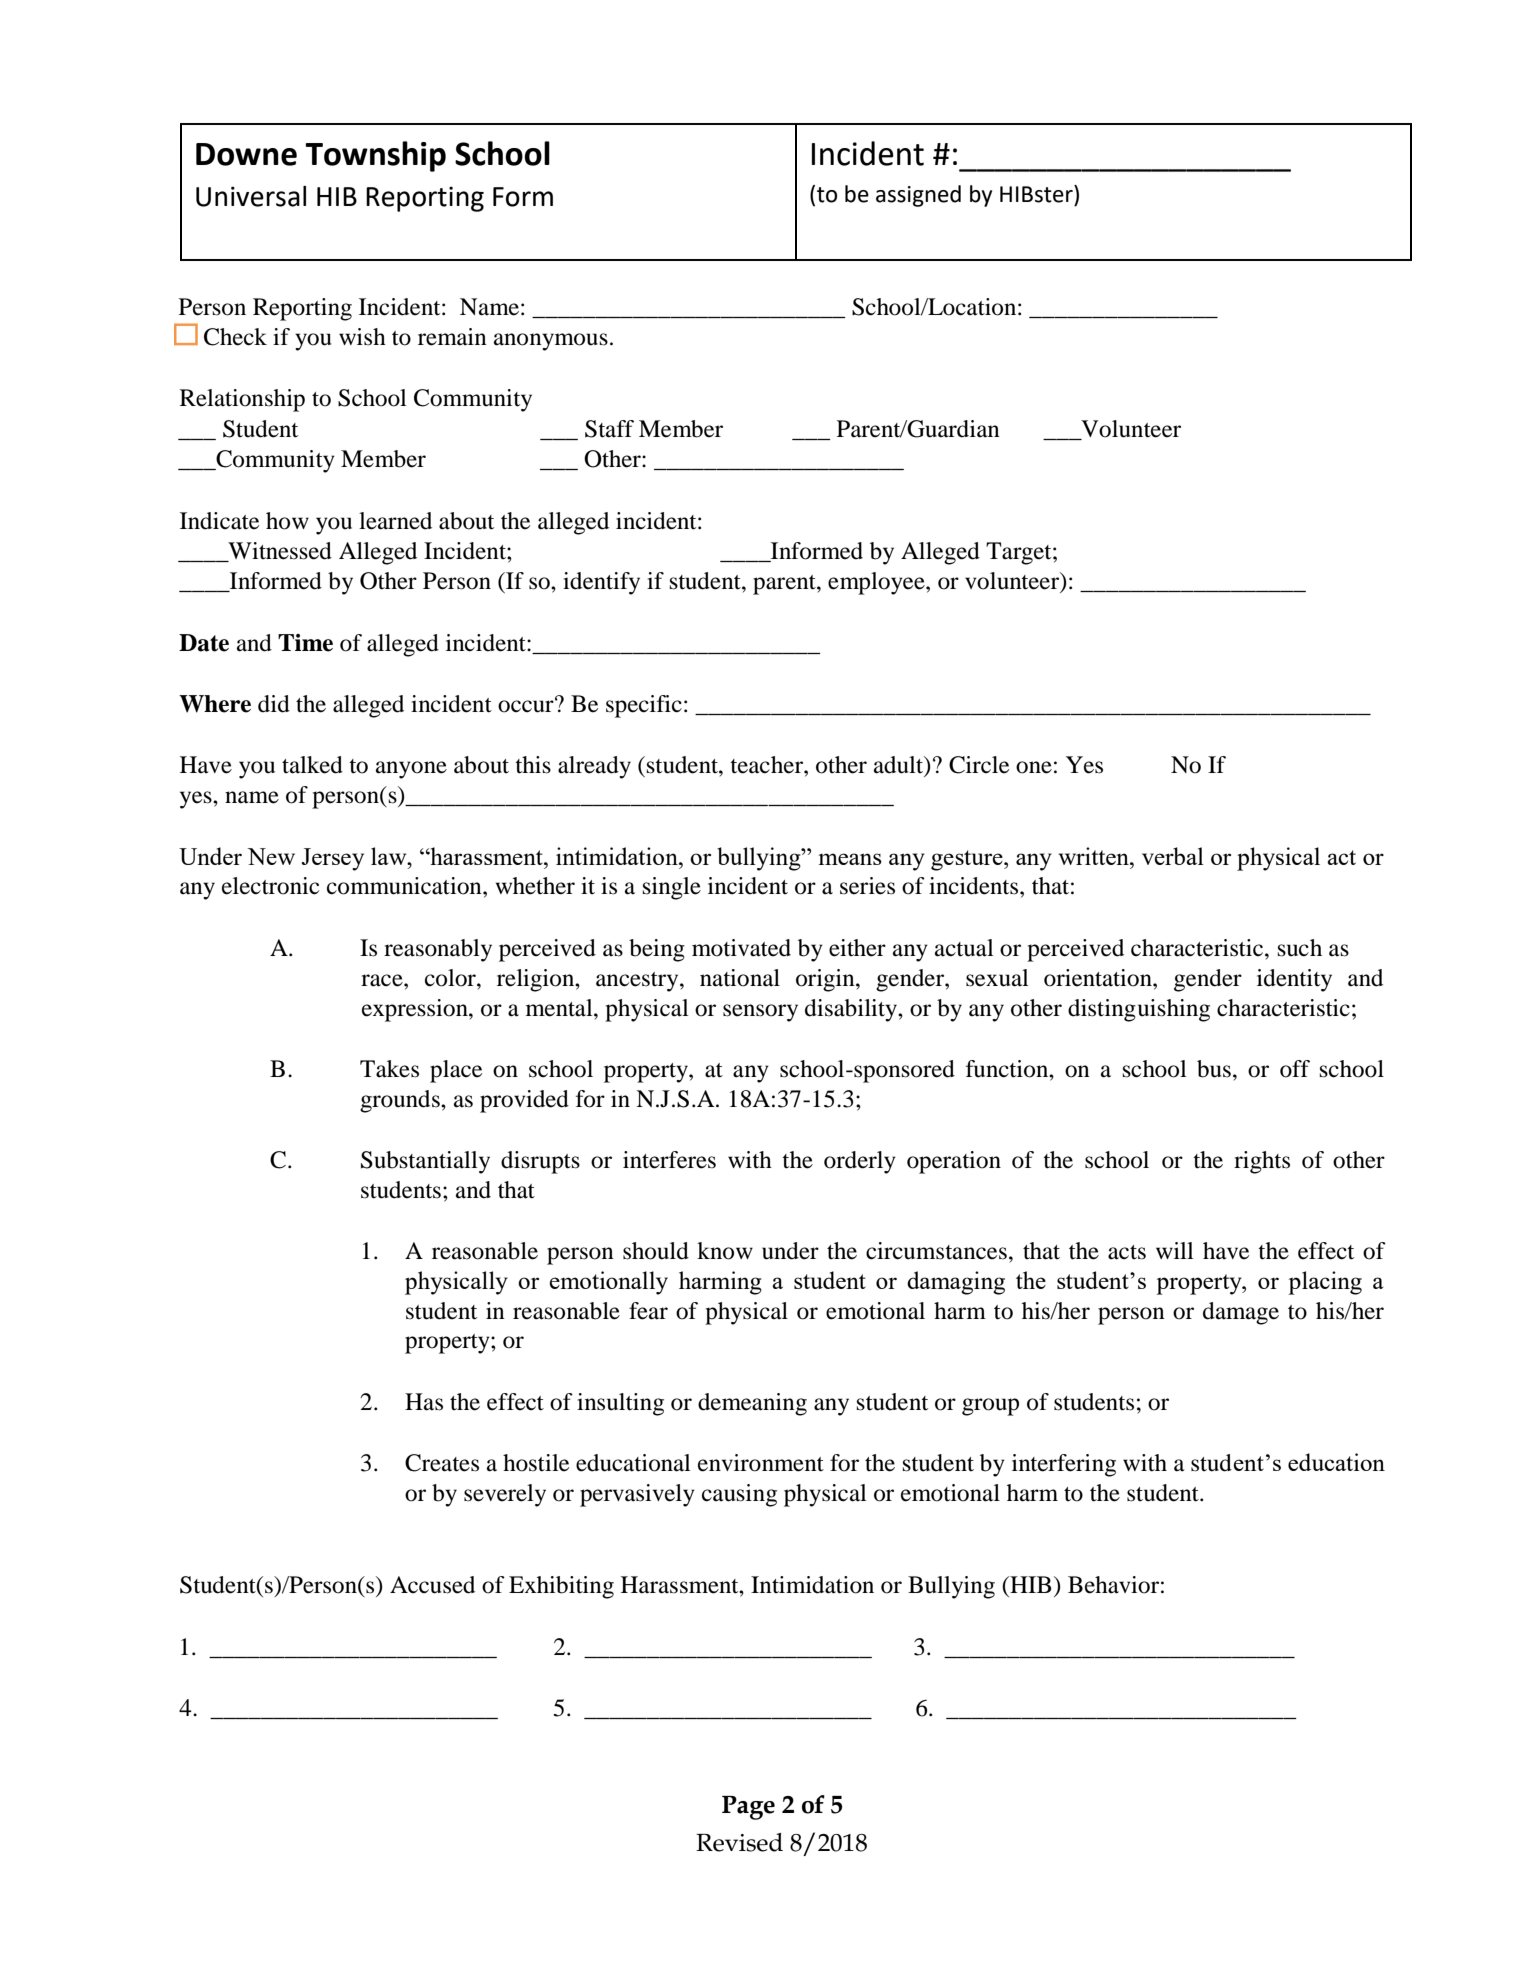 This screenshot has width=1531, height=1981. What do you see at coordinates (312, 765) in the screenshot?
I see `talked` at bounding box center [312, 765].
